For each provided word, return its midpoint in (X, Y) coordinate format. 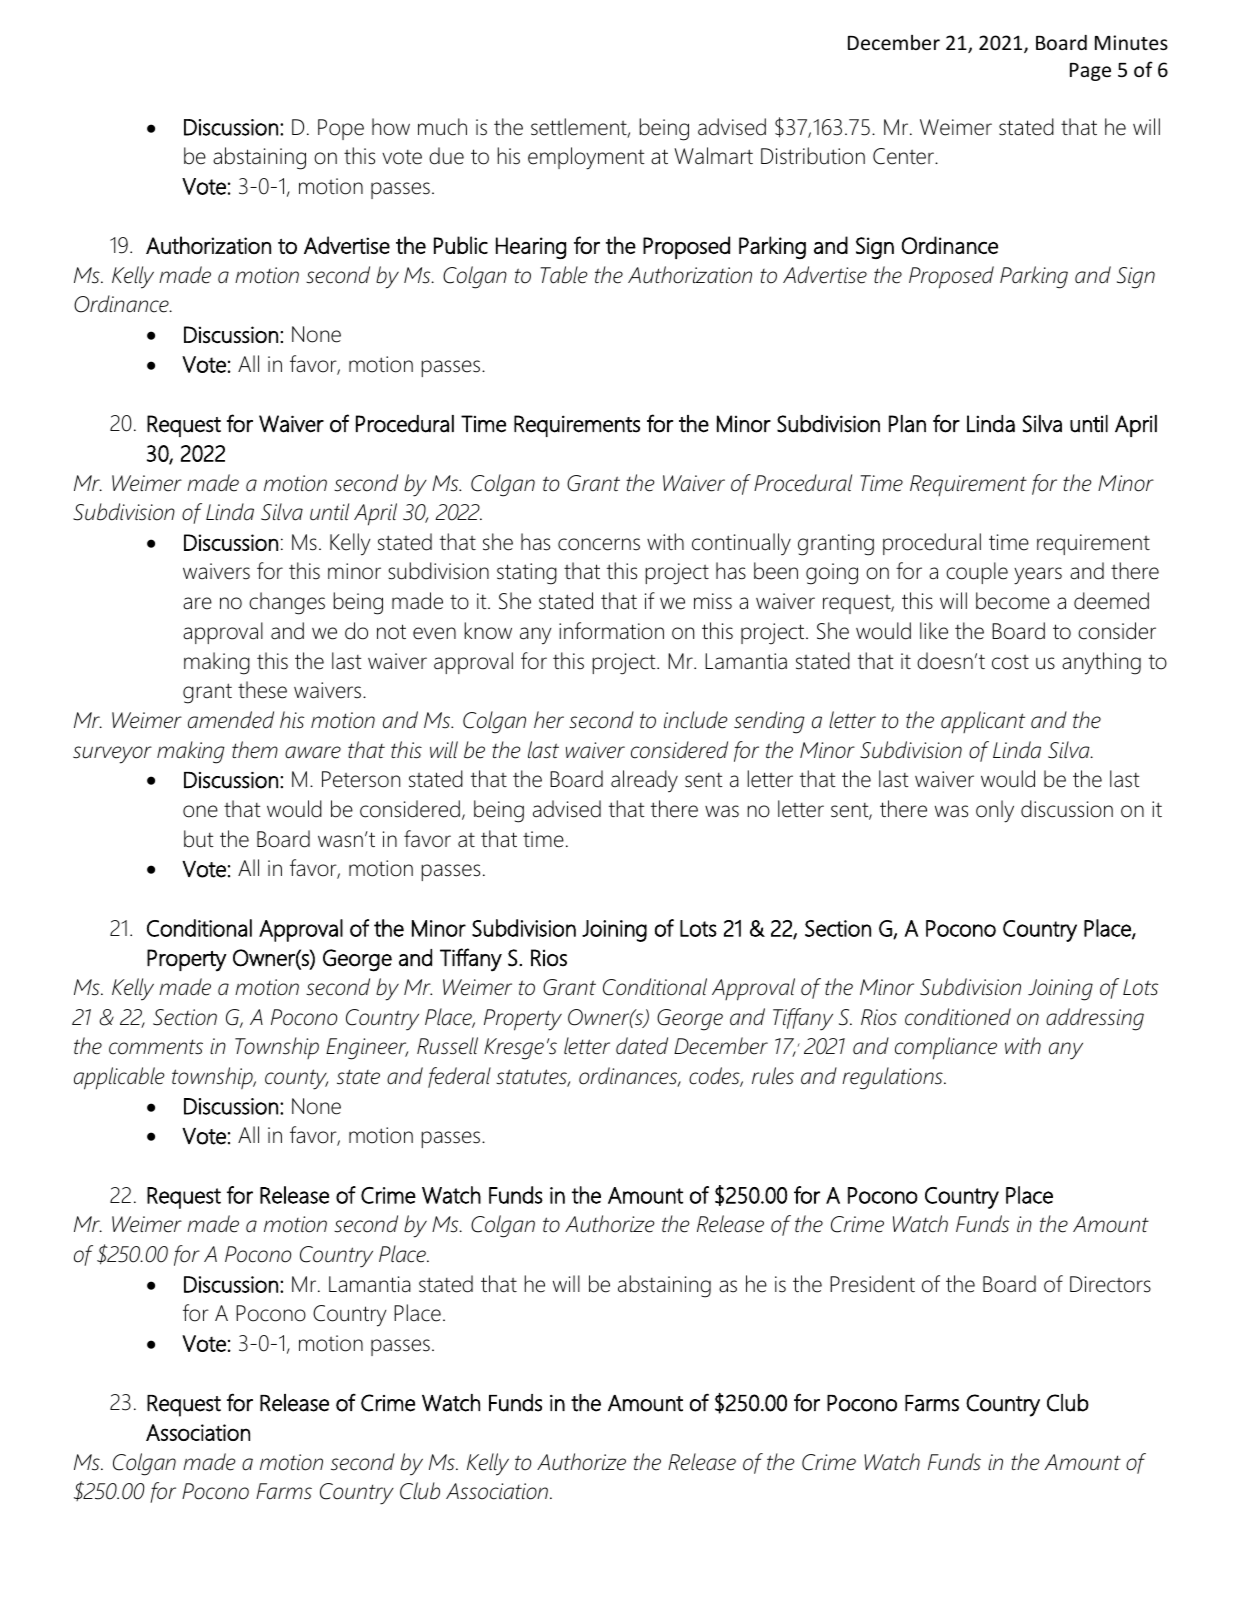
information (611, 631)
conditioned (958, 1017)
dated (642, 1046)
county (296, 1079)
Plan (907, 424)
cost (1010, 662)
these (262, 690)
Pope (341, 129)
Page (1090, 72)
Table (564, 275)
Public (461, 245)
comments (156, 1047)
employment (586, 158)
